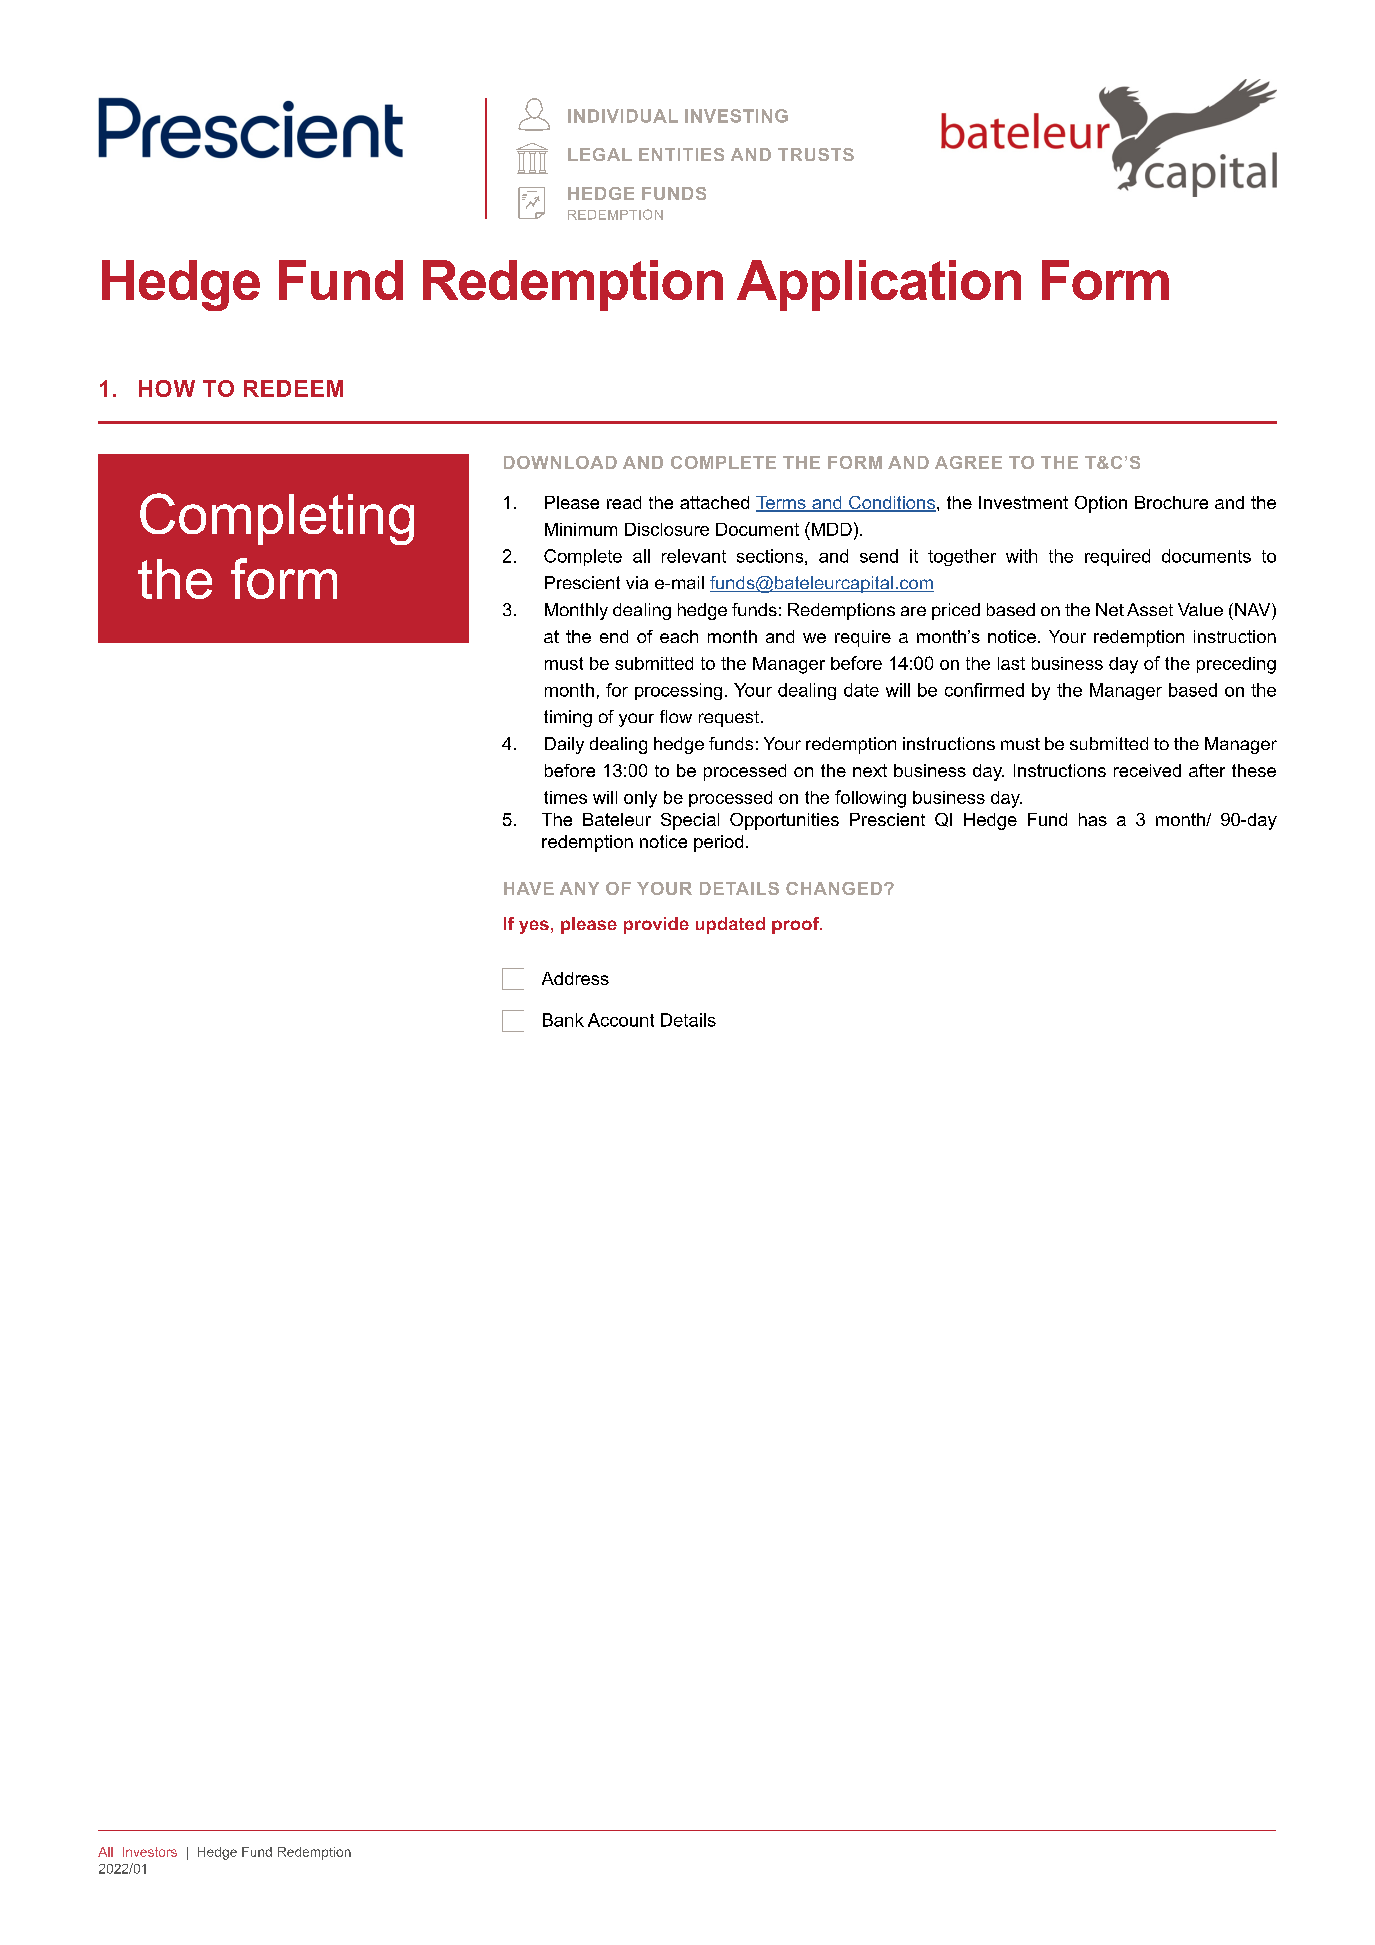 This page has height=1945, width=1375. I want to click on ENTITIES, so click(681, 154).
